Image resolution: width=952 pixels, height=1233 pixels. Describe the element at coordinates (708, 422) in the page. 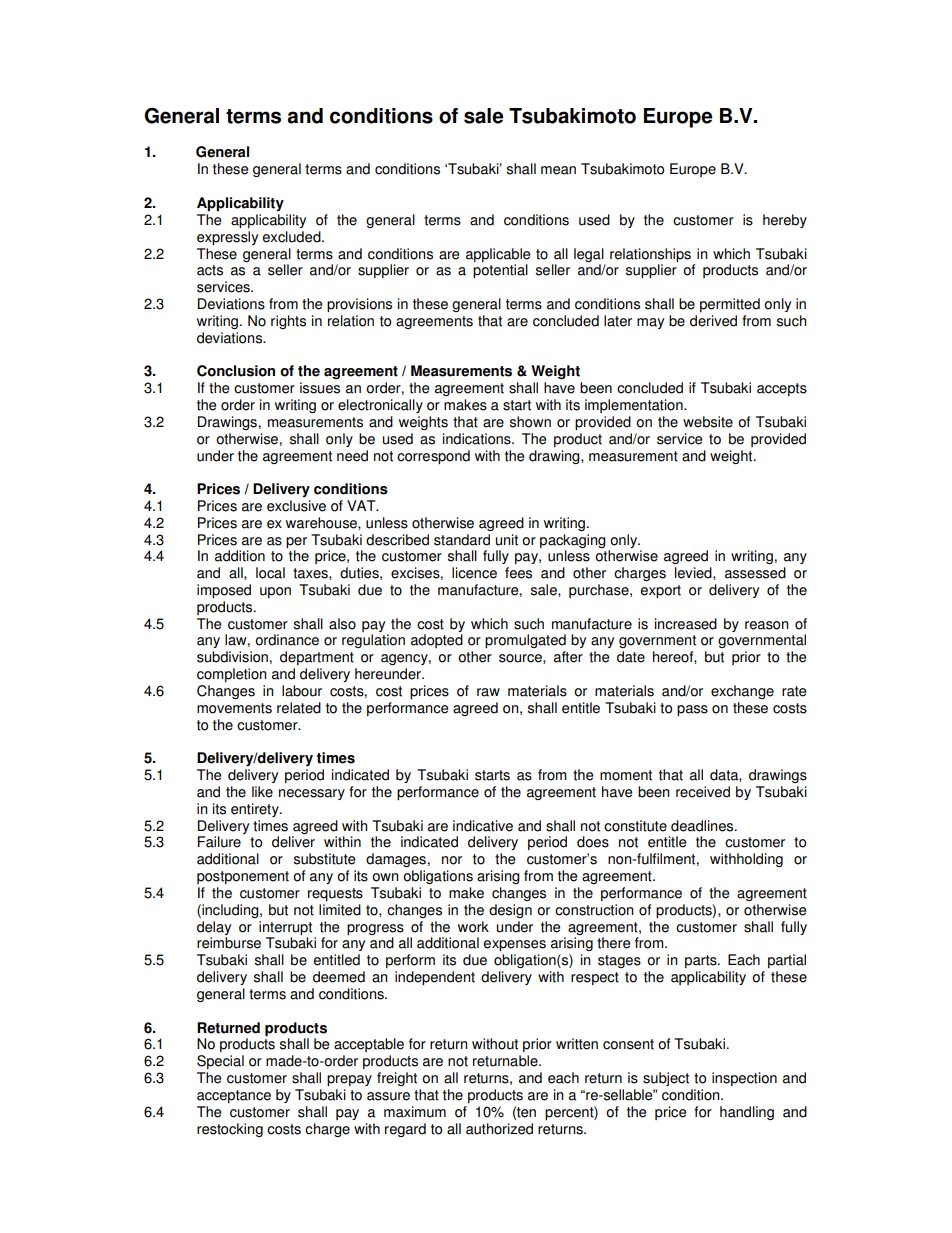

I see `website` at that location.
